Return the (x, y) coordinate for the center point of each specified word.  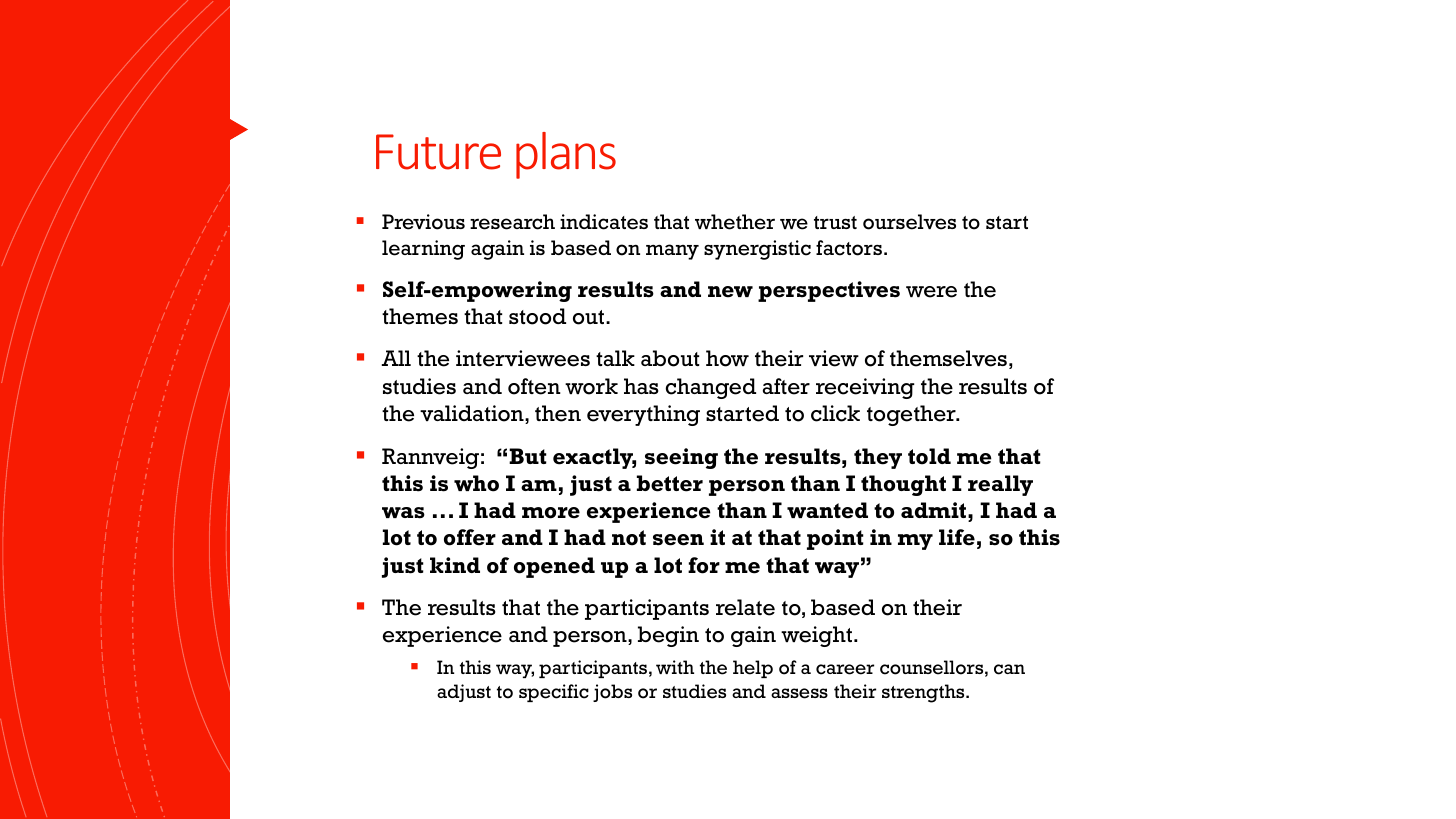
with (675, 667)
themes (420, 316)
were (931, 292)
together (912, 415)
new (730, 292)
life (957, 537)
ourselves (909, 222)
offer (470, 537)
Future (438, 152)
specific (554, 693)
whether (735, 222)
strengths (924, 693)
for (704, 565)
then (558, 413)
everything (643, 415)
